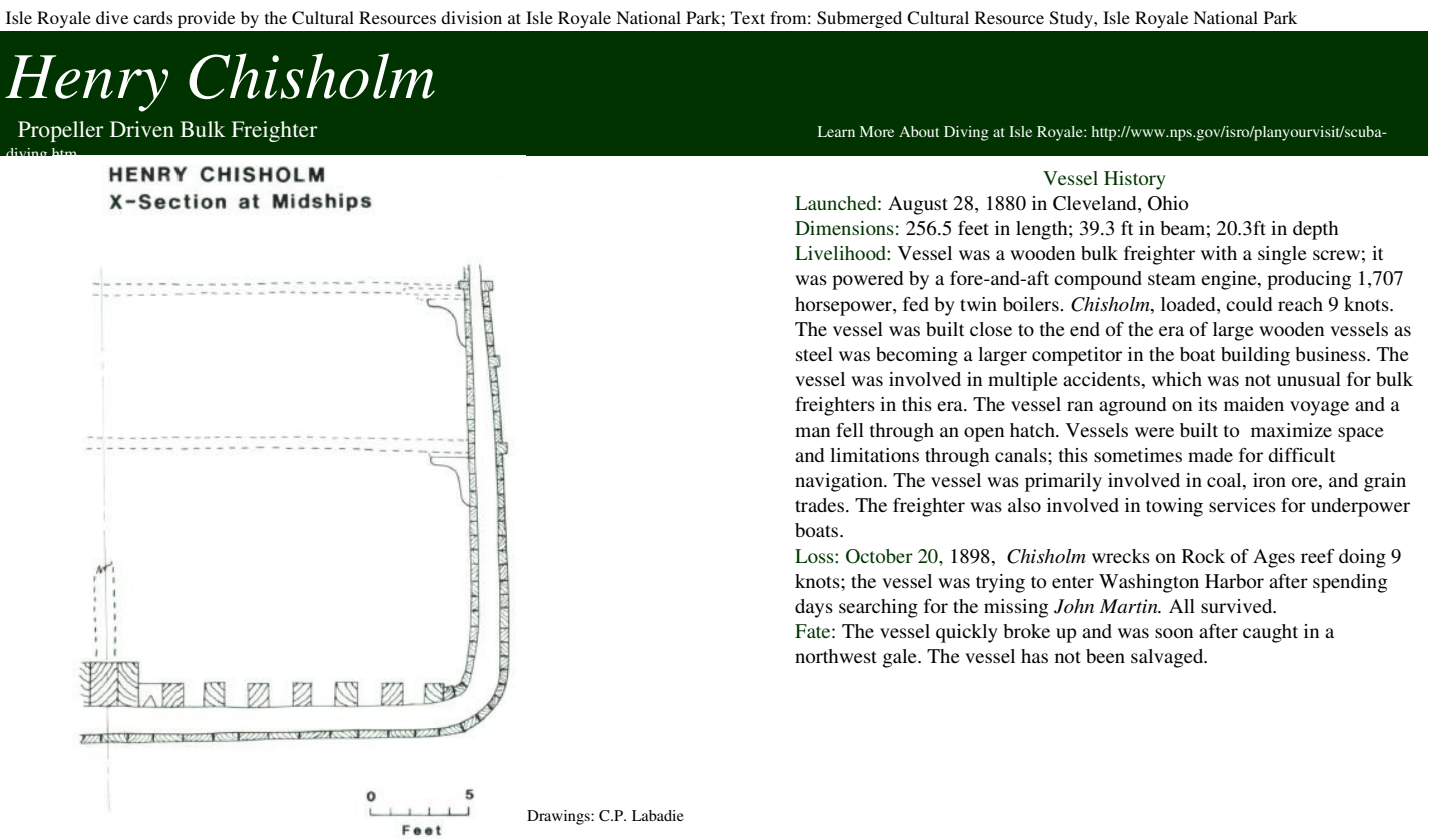 The height and width of the screenshot is (840, 1429). I want to click on Rock, so click(1203, 556).
